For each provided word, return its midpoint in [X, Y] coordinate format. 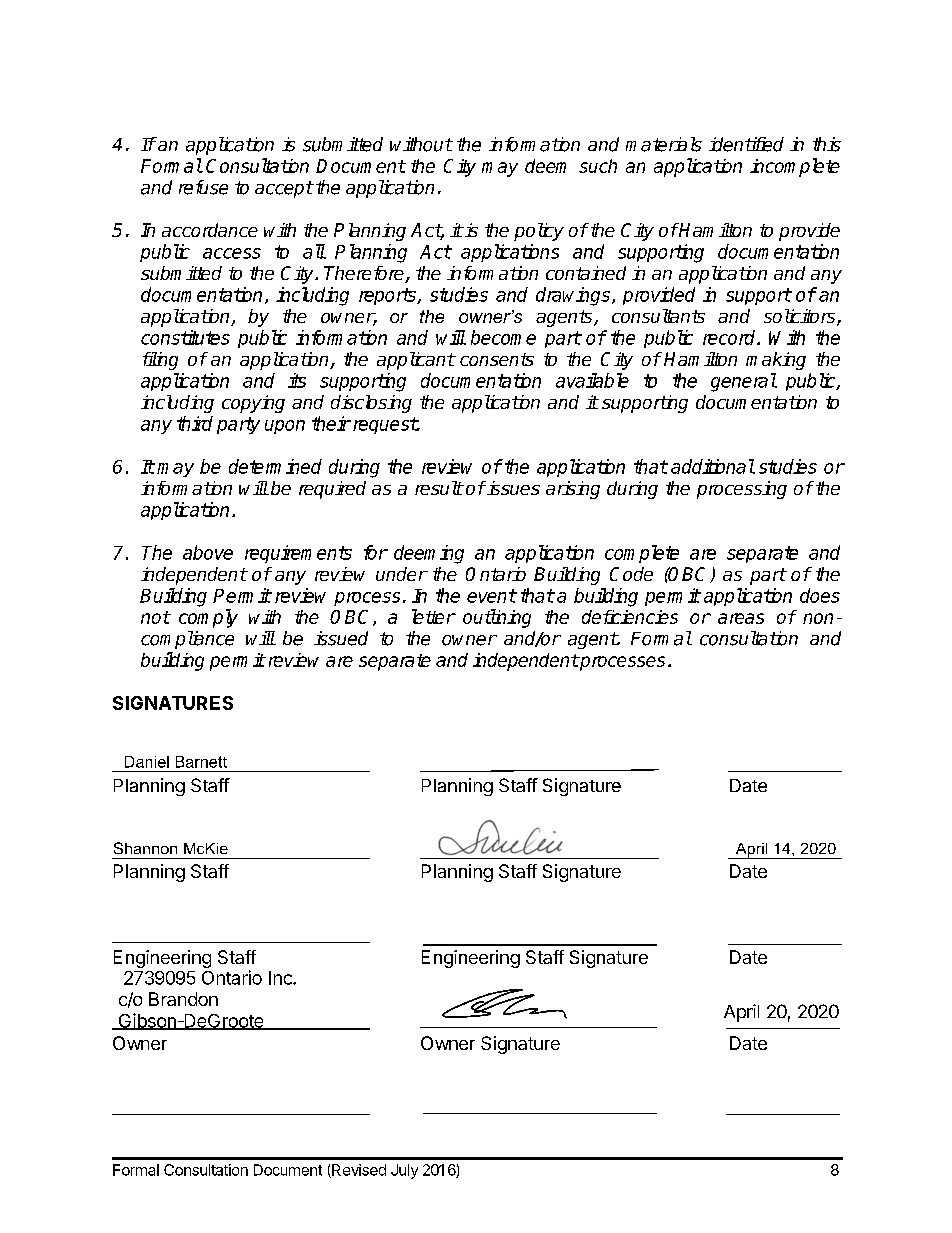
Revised [358, 1171]
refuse [203, 187]
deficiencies [630, 617]
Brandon [183, 999]
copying [253, 404]
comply [208, 618]
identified [746, 144]
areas [741, 618]
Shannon [145, 848]
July [404, 1171]
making [776, 361]
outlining [497, 618]
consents [497, 359]
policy [539, 232]
